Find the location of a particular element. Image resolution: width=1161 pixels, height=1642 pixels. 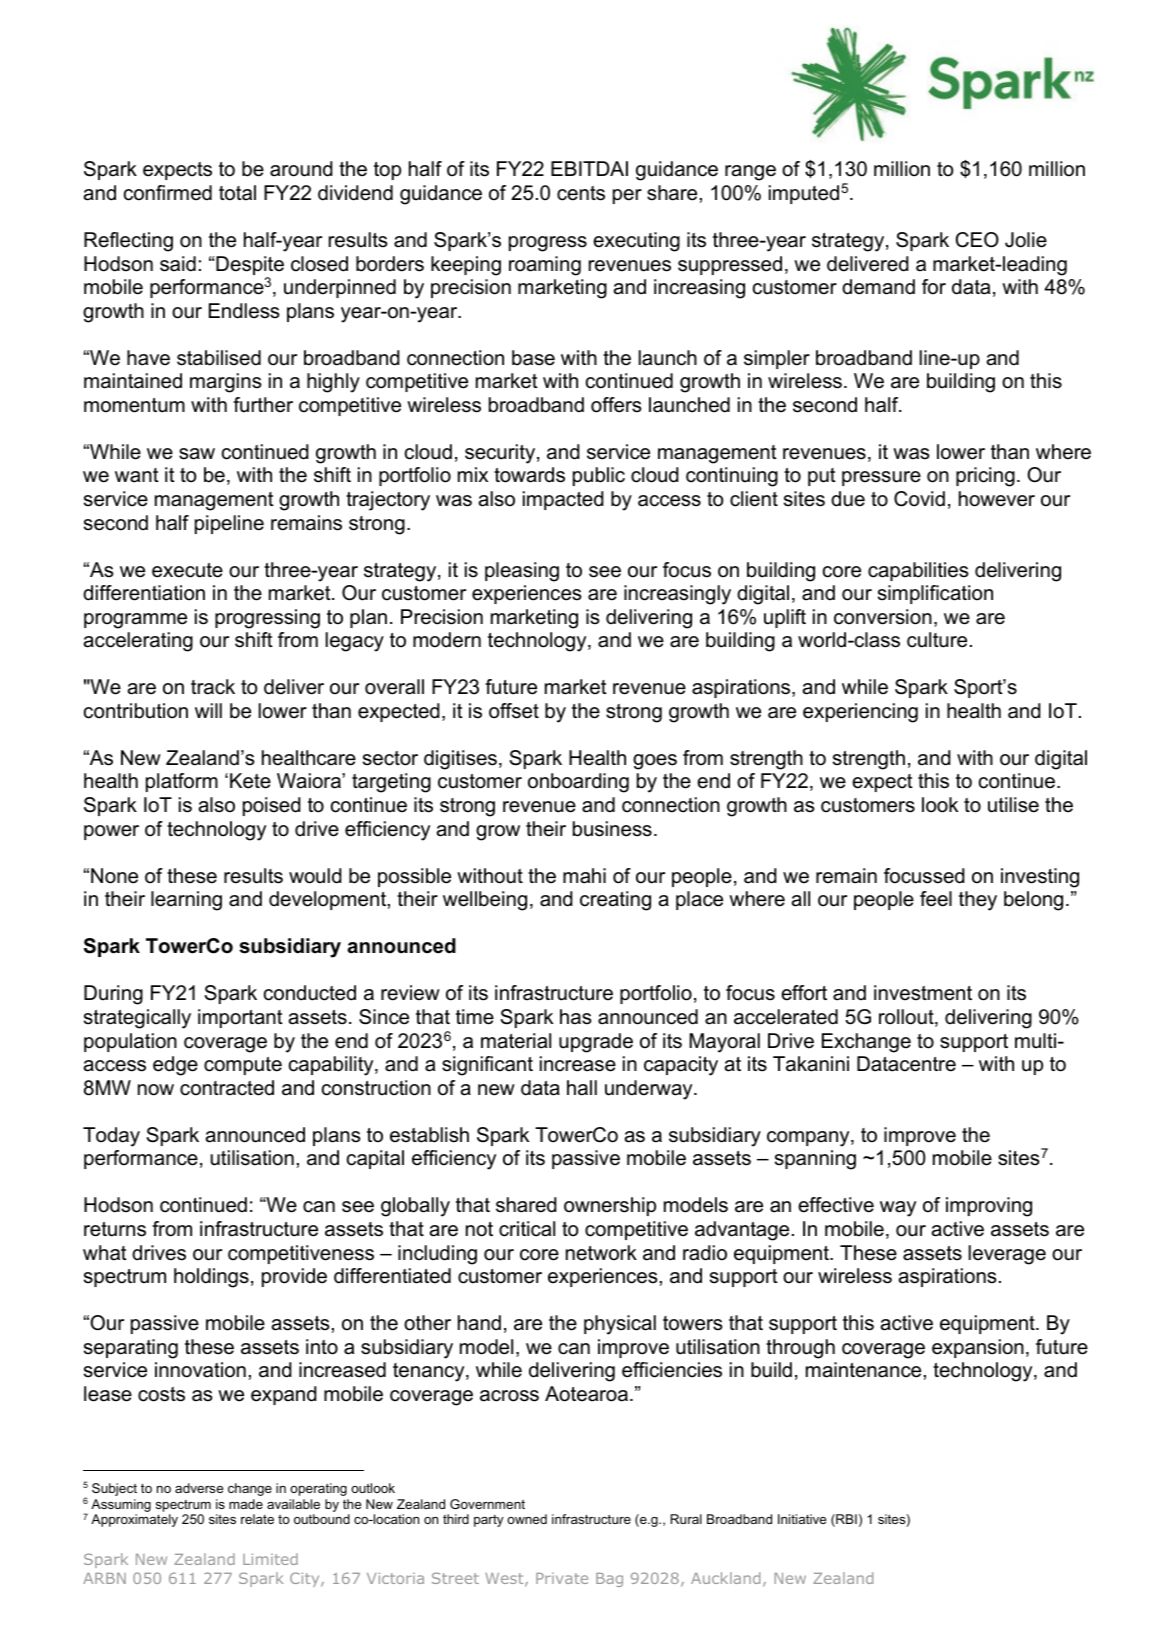

learning is located at coordinates (186, 901).
